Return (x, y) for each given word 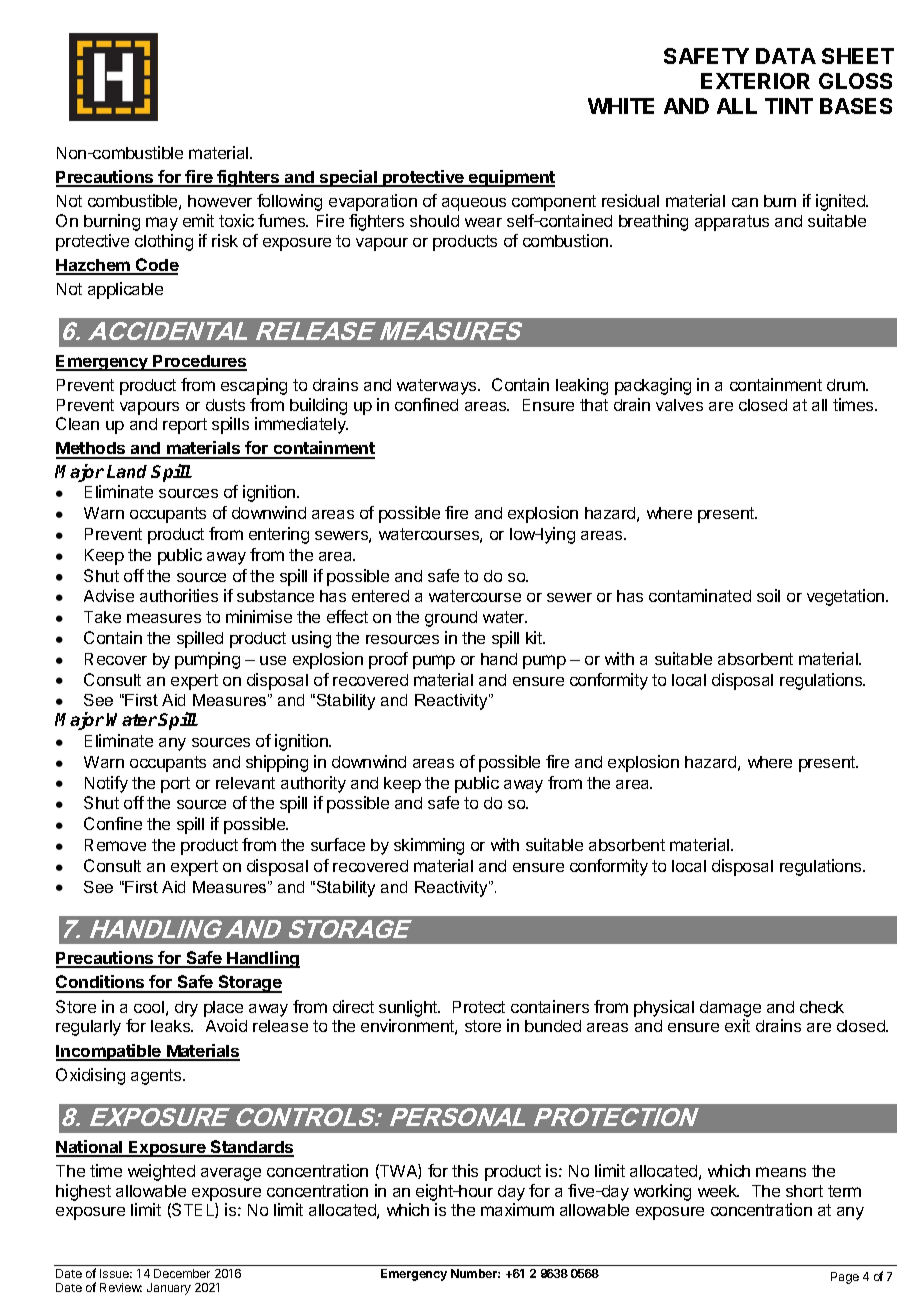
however (220, 201)
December (182, 1273)
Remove (115, 845)
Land (127, 471)
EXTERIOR (755, 81)
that (594, 405)
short (804, 1191)
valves (679, 405)
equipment (511, 178)
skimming (429, 846)
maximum (517, 1209)
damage (730, 1010)
